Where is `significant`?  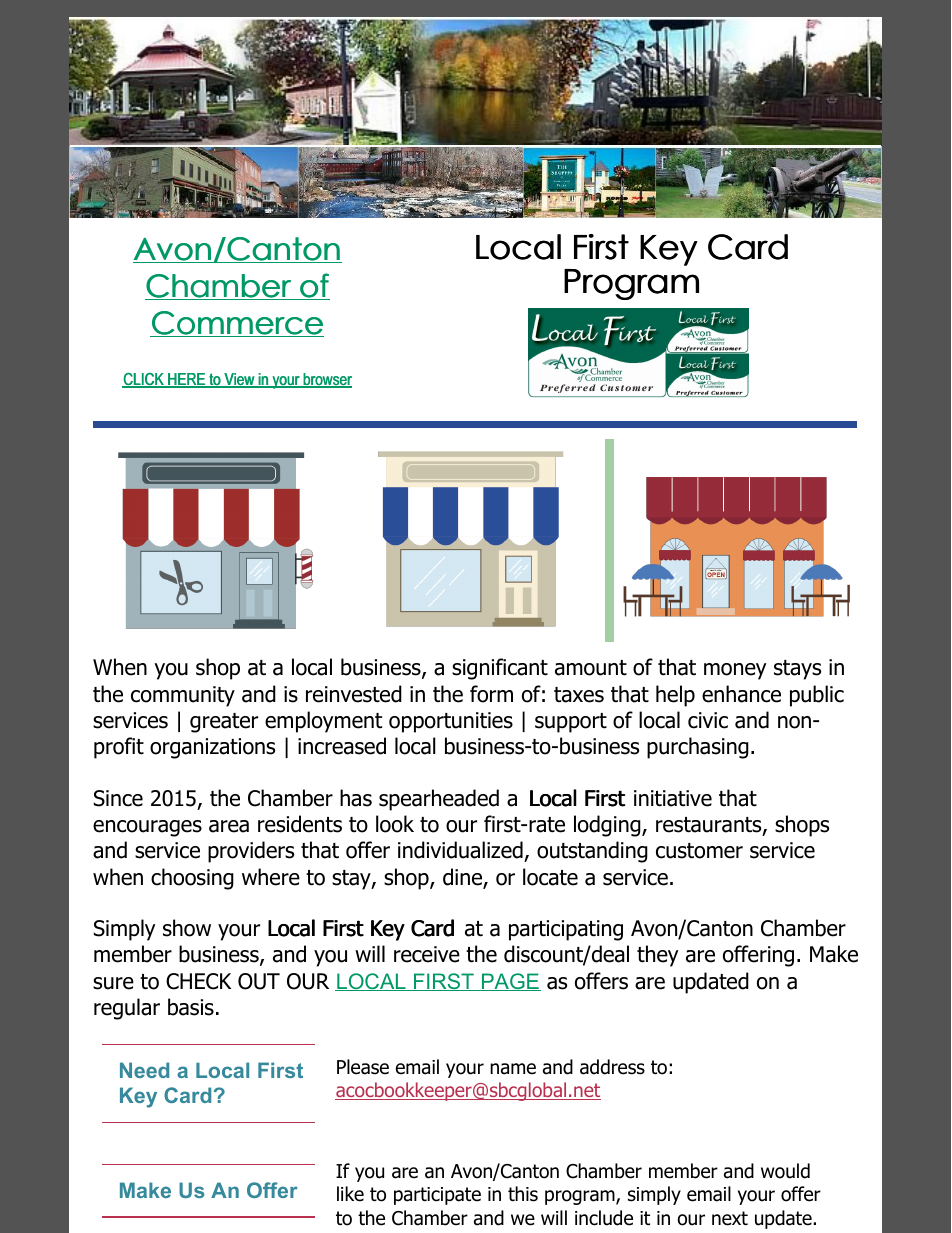 significant is located at coordinates (500, 669).
